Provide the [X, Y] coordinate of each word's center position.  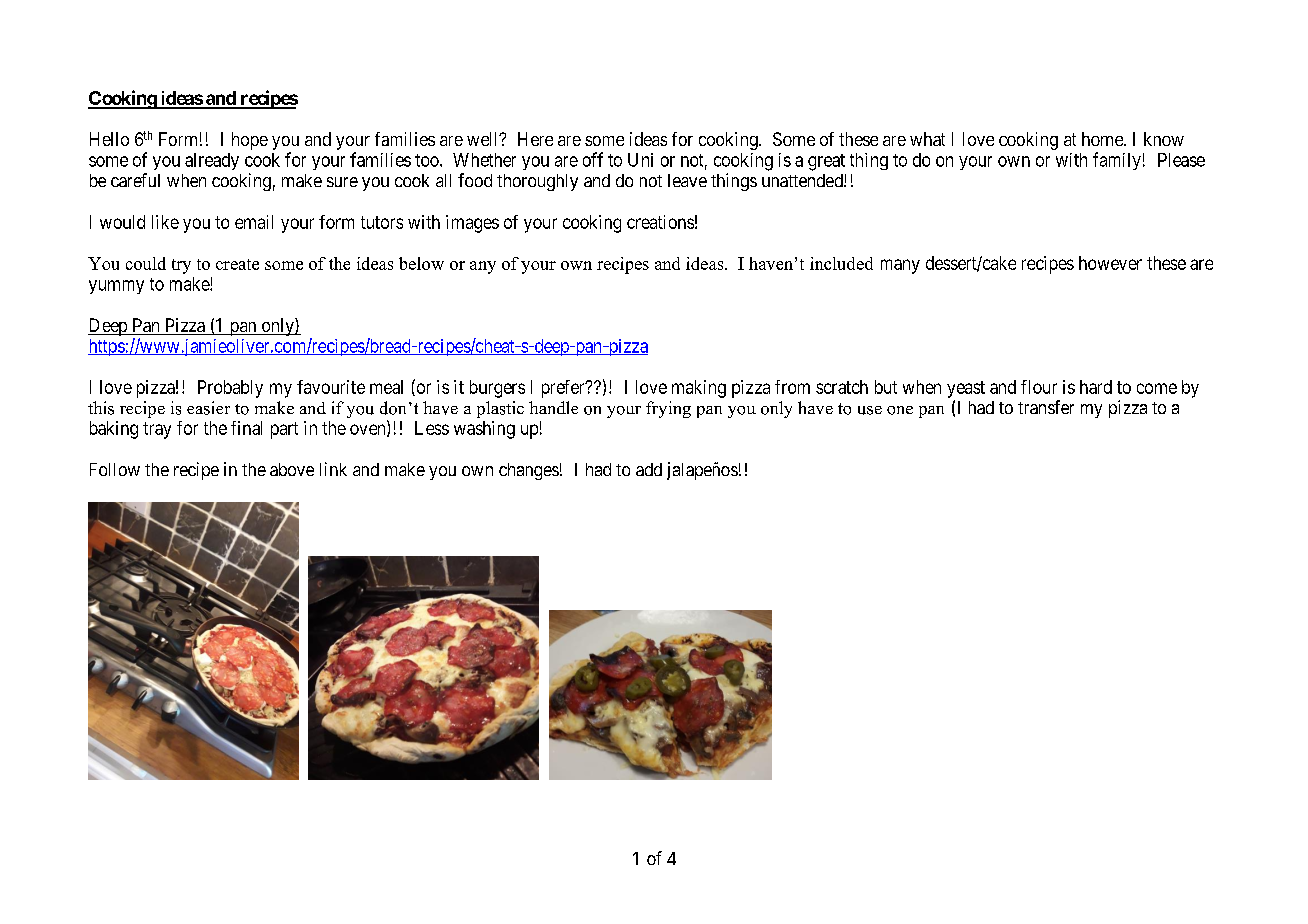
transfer [1046, 407]
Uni [640, 160]
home [1103, 139]
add [649, 469]
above [292, 469]
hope [250, 141]
